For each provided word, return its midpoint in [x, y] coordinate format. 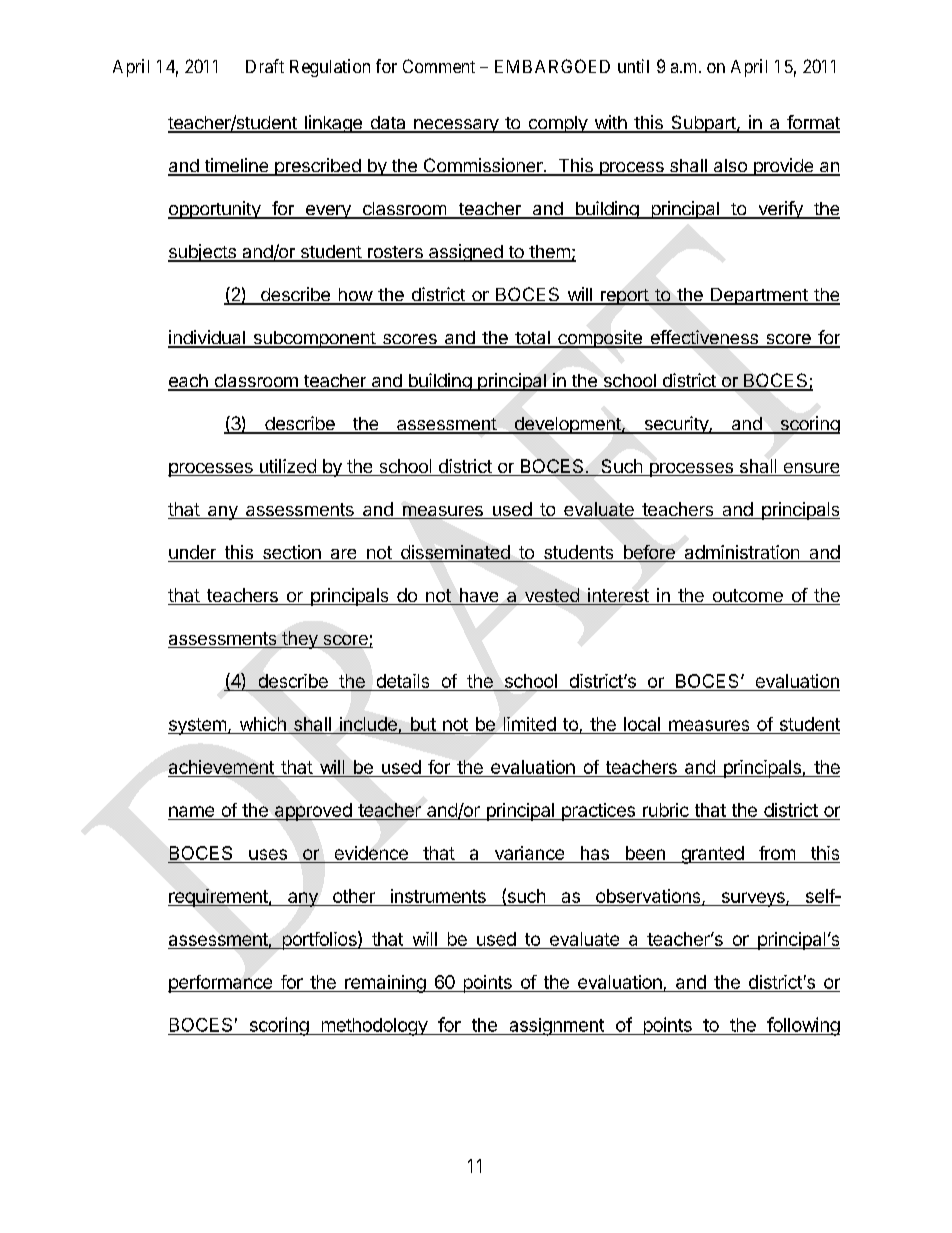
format [812, 123]
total [532, 339]
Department [759, 296]
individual [207, 338]
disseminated [455, 553]
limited [529, 725]
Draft [265, 66]
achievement [222, 768]
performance [221, 984]
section [291, 553]
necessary [456, 126]
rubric [666, 810]
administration [741, 553]
